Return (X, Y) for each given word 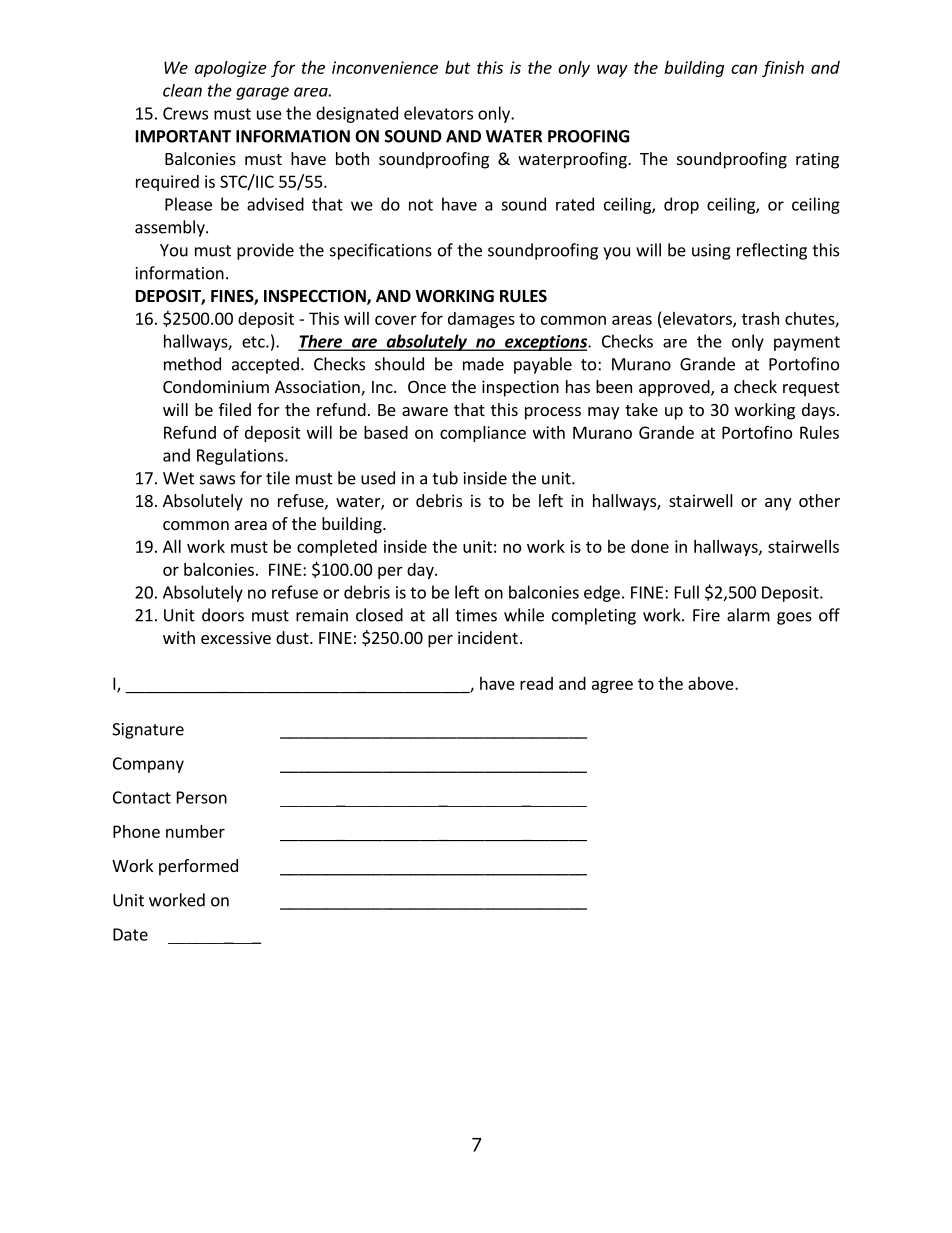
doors (223, 615)
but (458, 67)
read (536, 683)
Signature (148, 731)
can (744, 69)
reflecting (772, 251)
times (476, 615)
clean (182, 90)
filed (235, 409)
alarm (748, 615)
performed (198, 867)
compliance (483, 434)
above (712, 683)
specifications (381, 251)
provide (265, 251)
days (818, 411)
